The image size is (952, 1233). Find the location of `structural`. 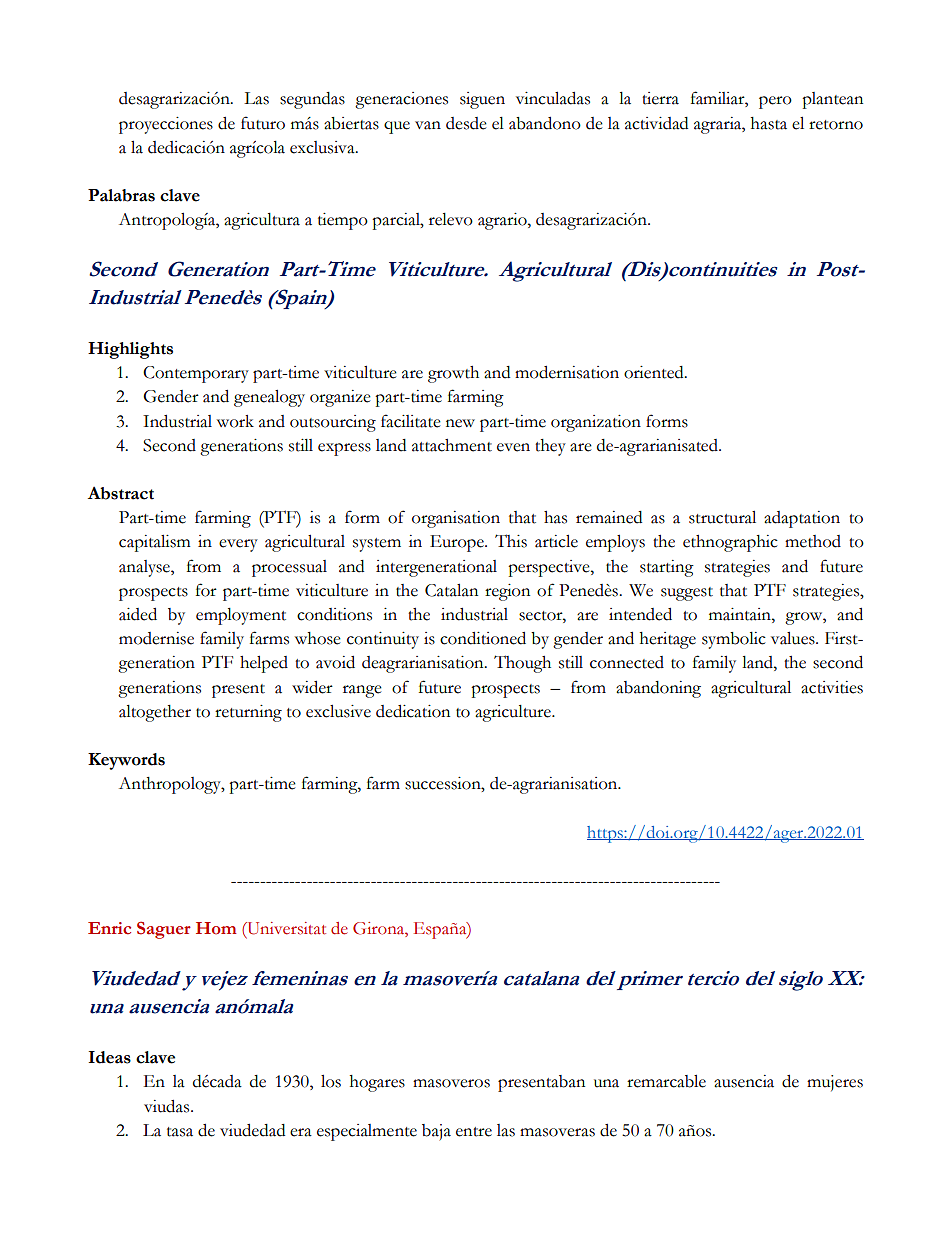

structural is located at coordinates (722, 517).
